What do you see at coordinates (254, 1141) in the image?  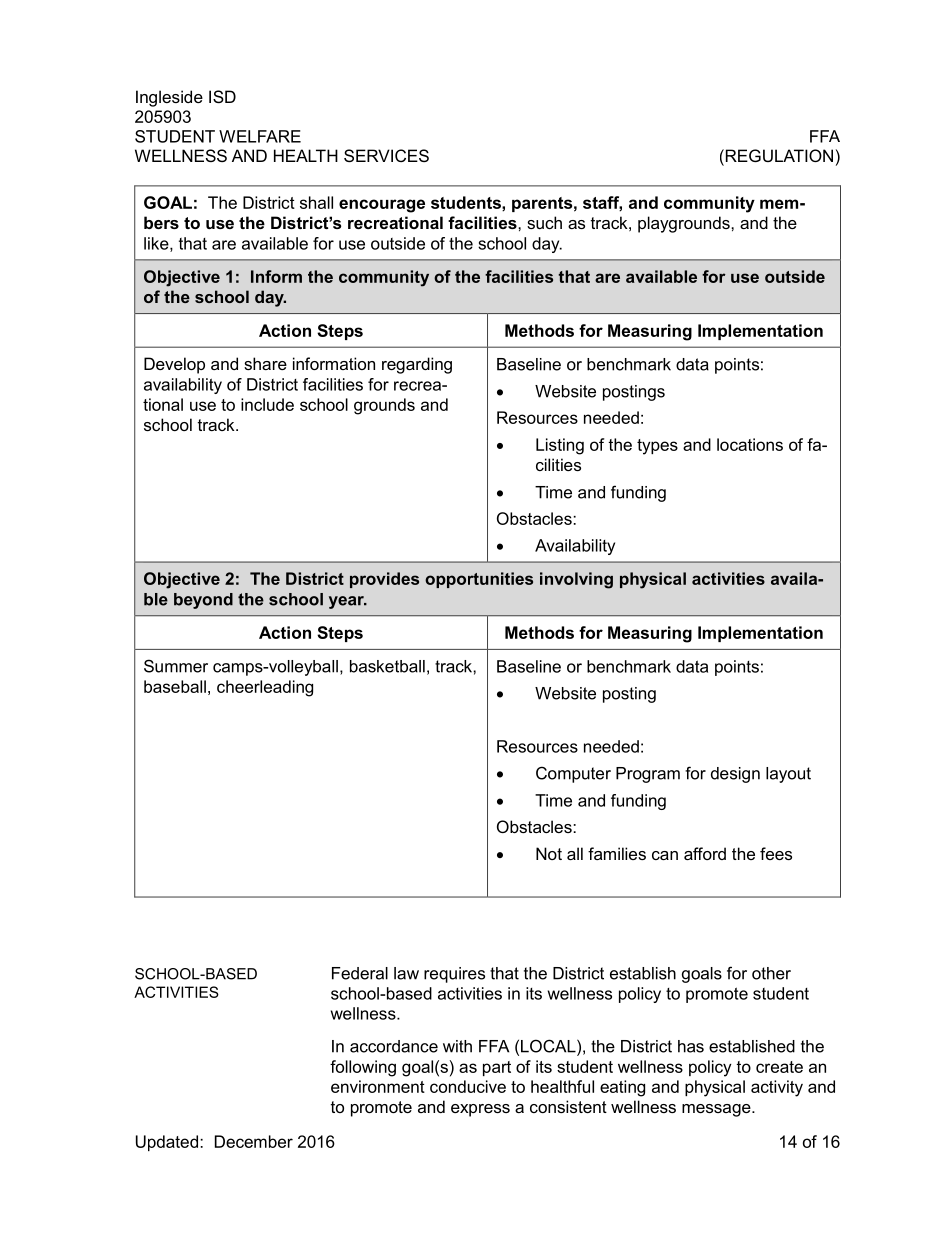 I see `December` at bounding box center [254, 1141].
